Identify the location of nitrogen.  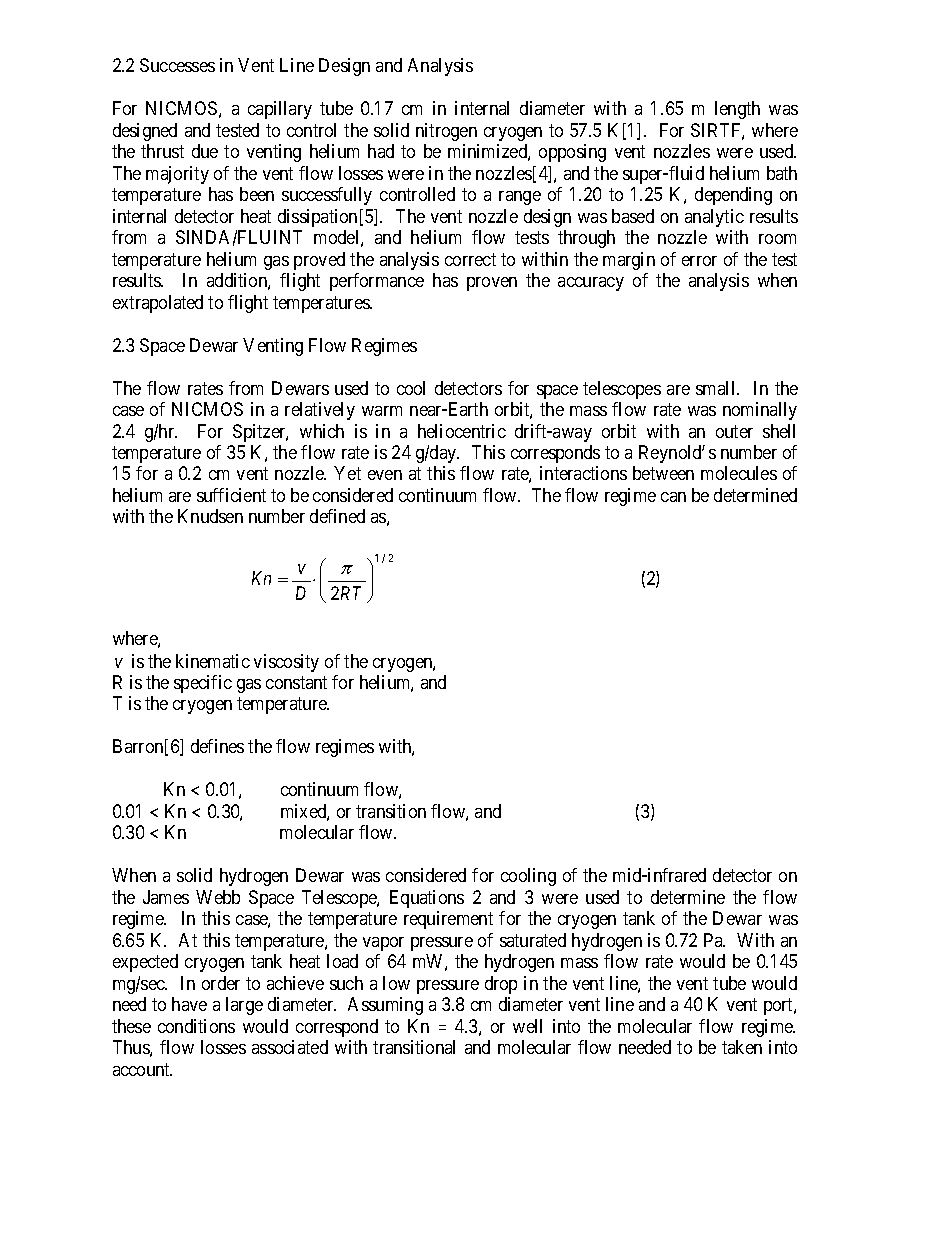
(446, 132).
